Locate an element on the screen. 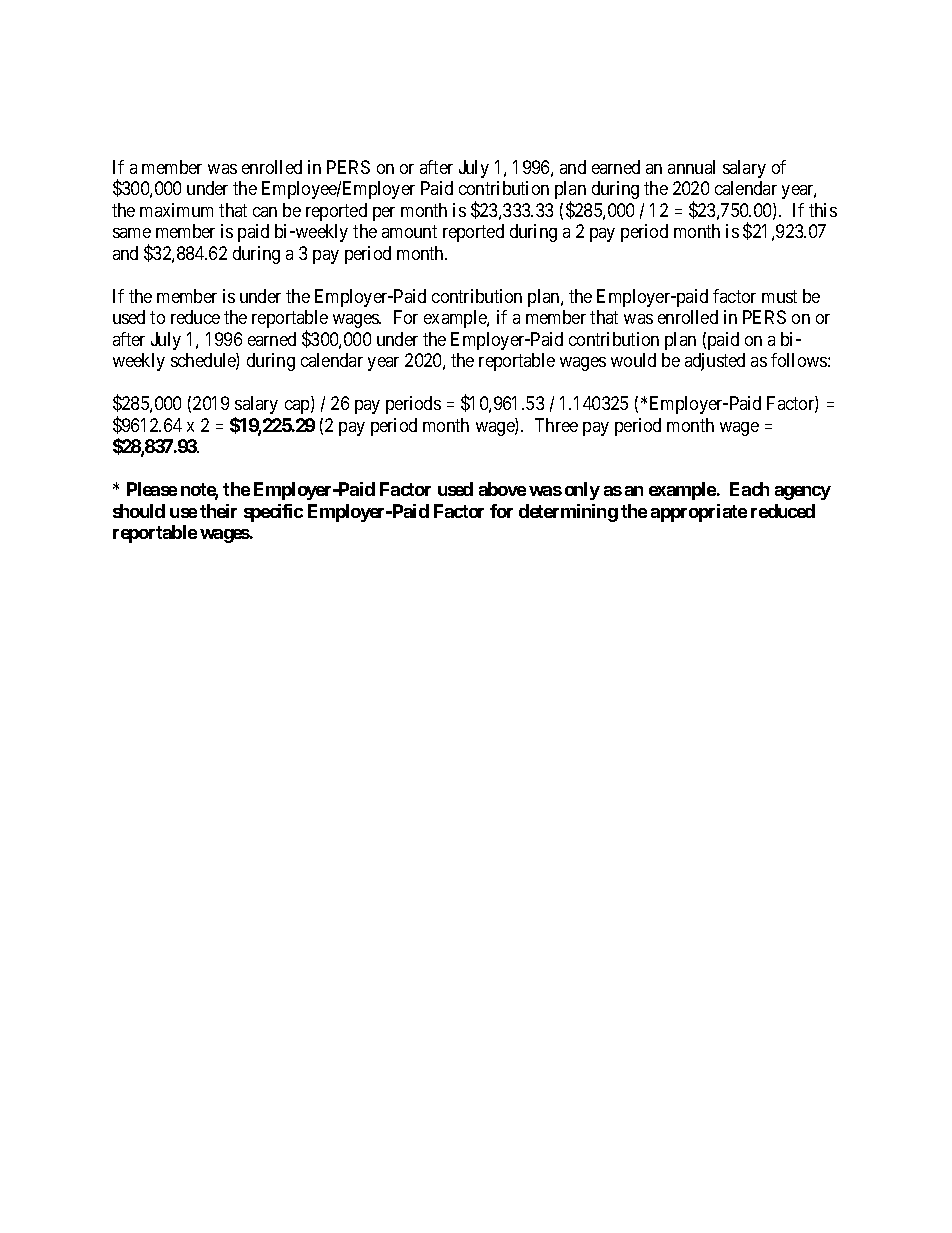  annual is located at coordinates (691, 167).
